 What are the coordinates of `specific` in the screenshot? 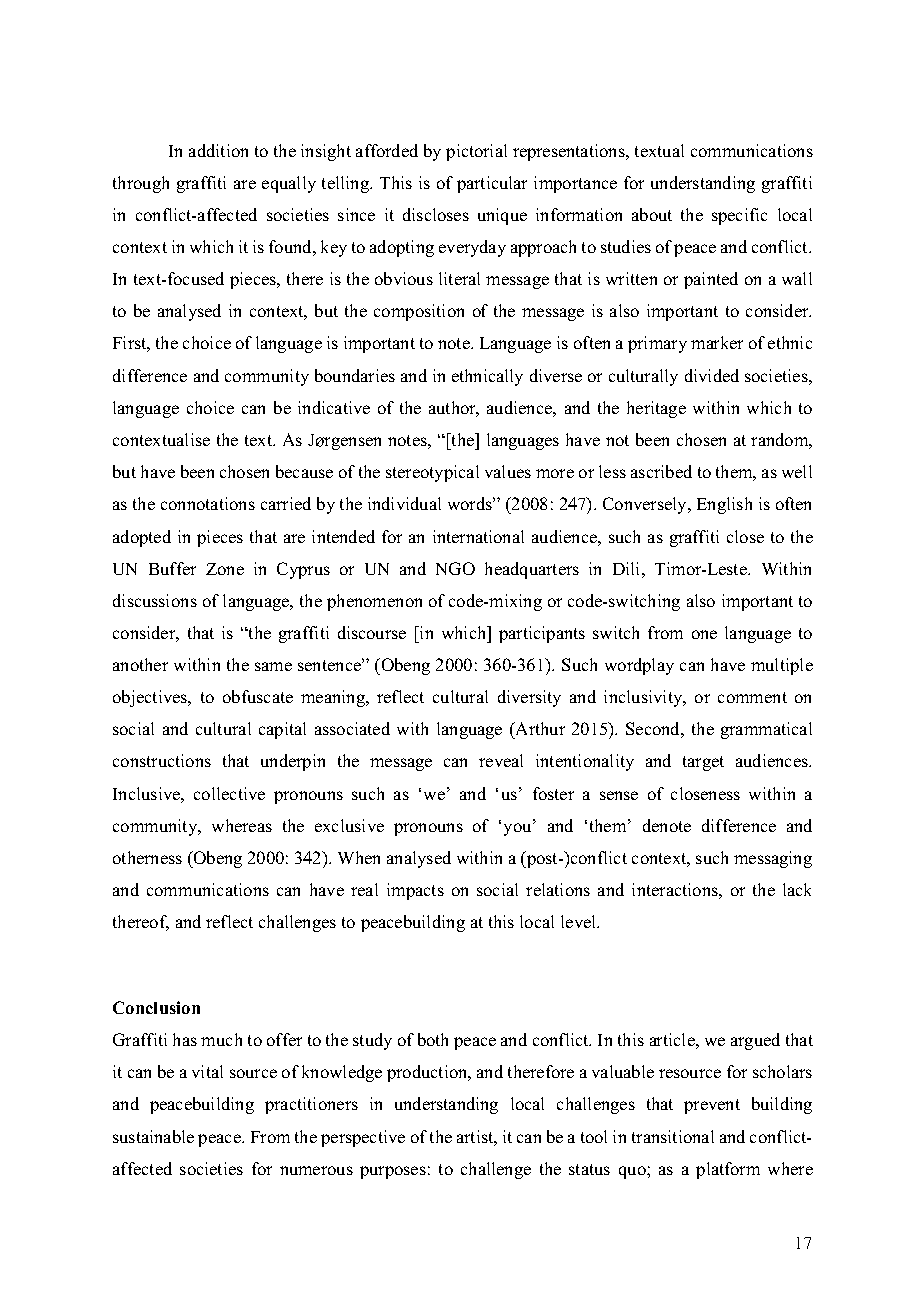 It's located at (739, 216).
